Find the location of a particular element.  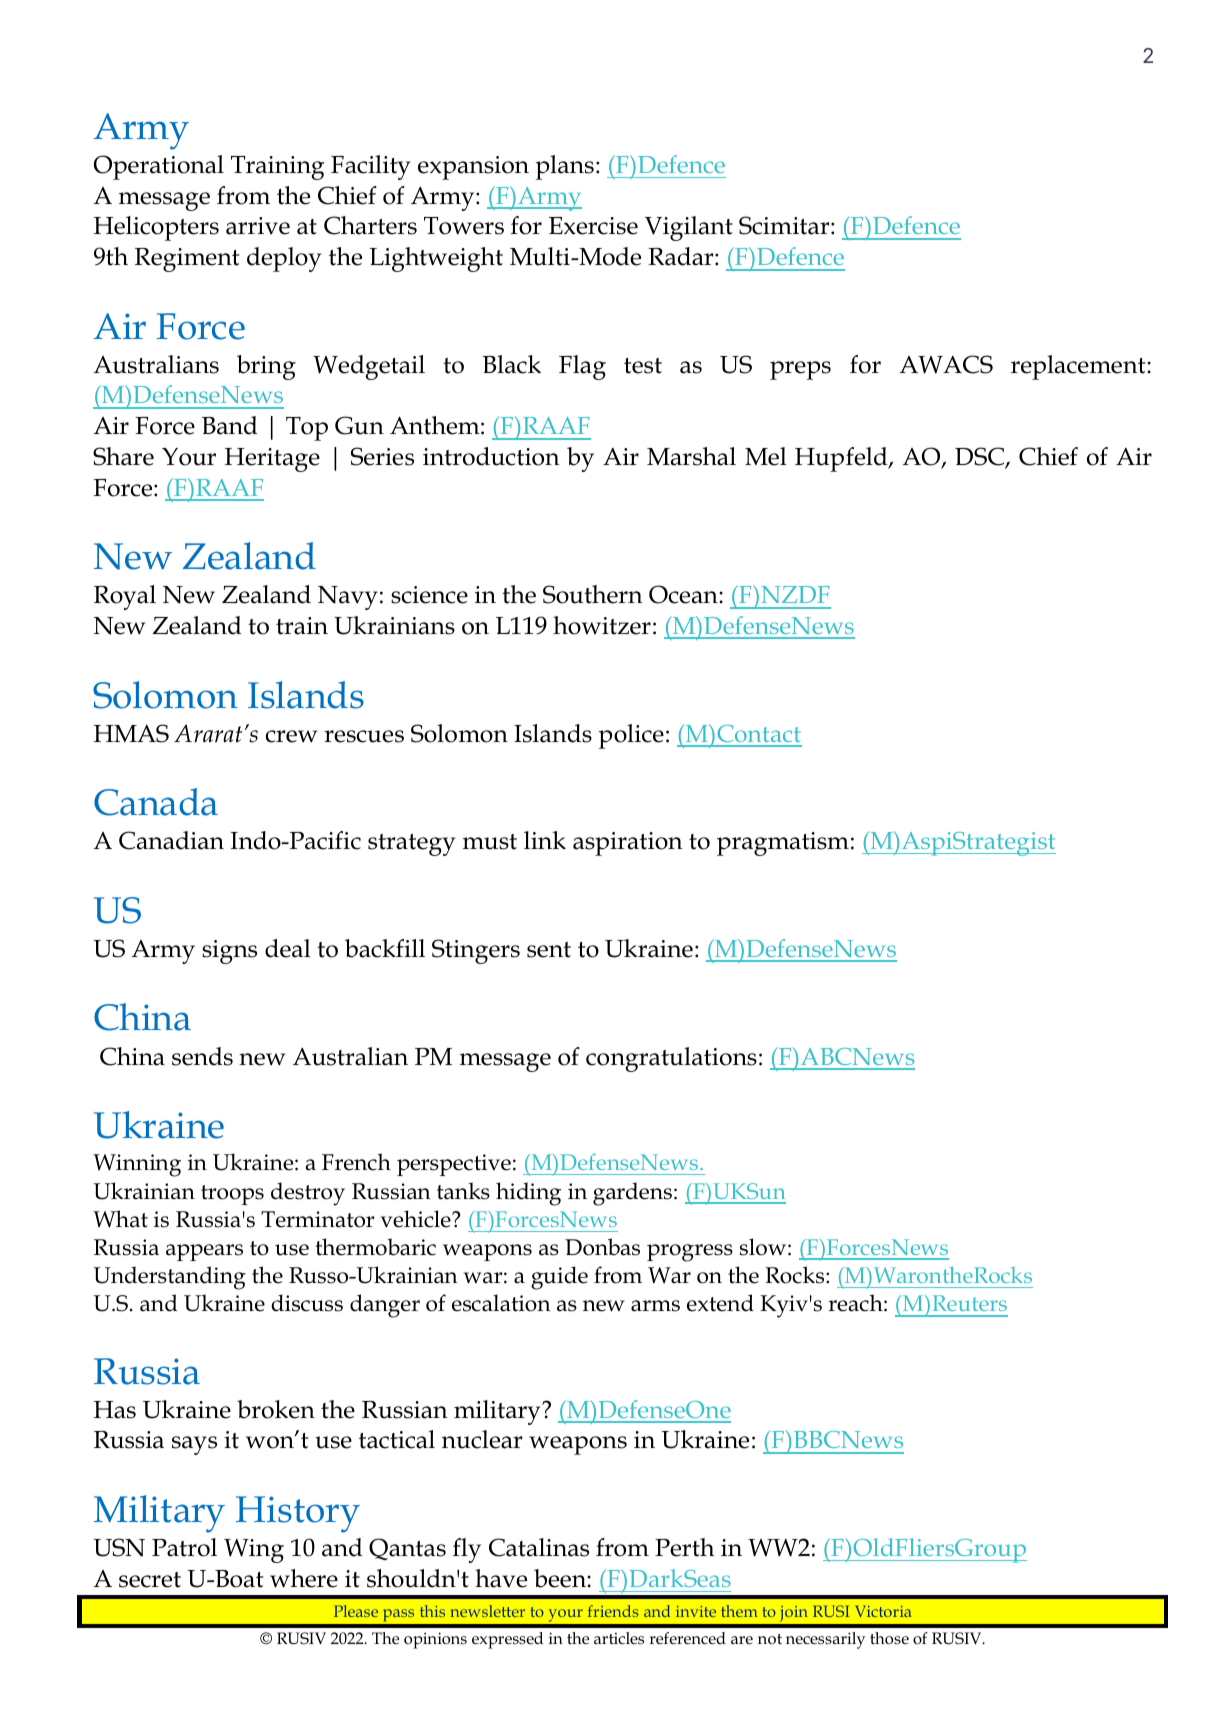

appears is located at coordinates (204, 1252).
